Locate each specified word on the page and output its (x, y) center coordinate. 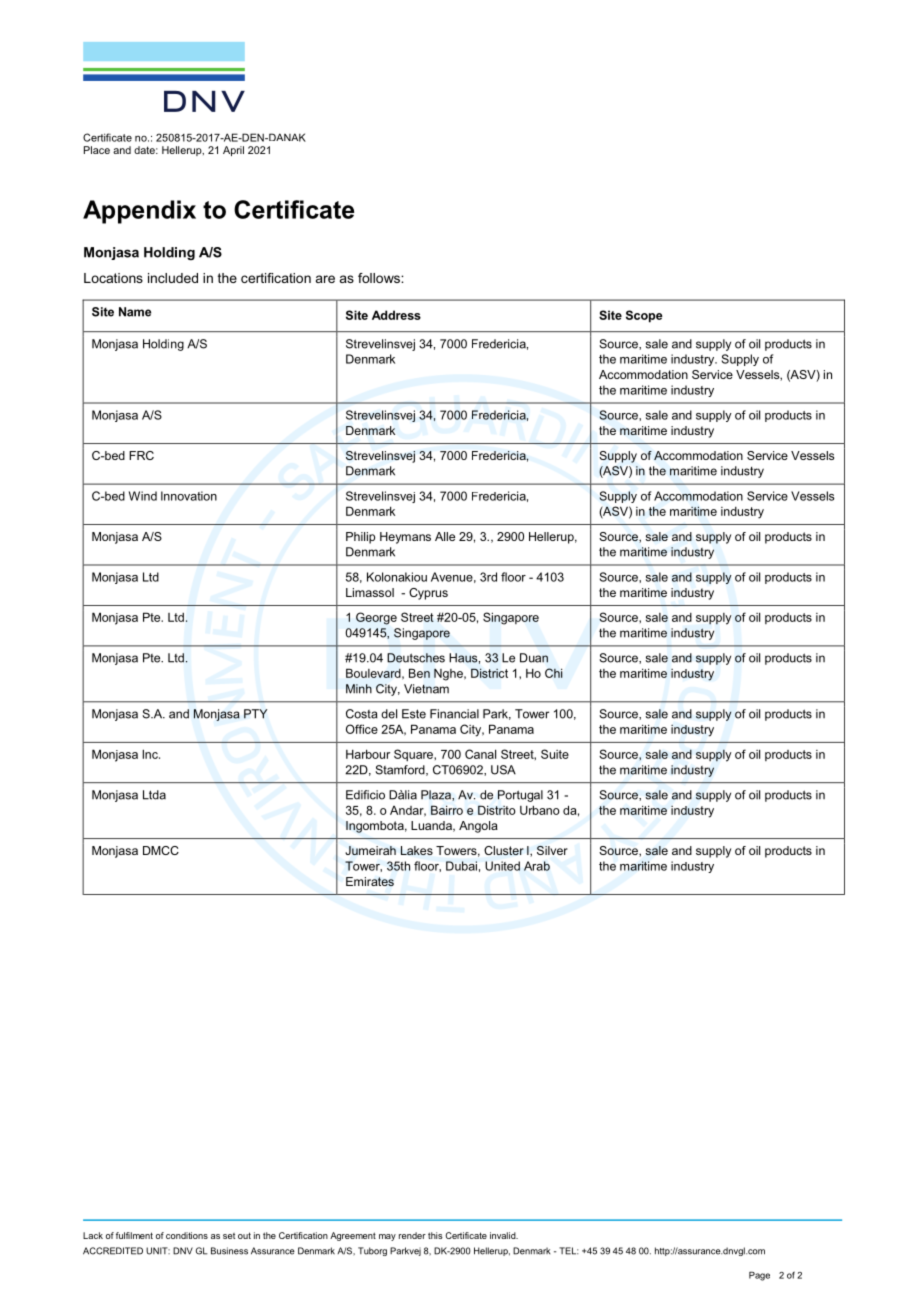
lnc (151, 754)
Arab (537, 866)
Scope (644, 316)
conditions (187, 1235)
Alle (445, 536)
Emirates (370, 881)
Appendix (139, 212)
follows (380, 278)
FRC (141, 455)
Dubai (461, 866)
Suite (555, 754)
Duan (534, 658)
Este (414, 714)
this (435, 1235)
